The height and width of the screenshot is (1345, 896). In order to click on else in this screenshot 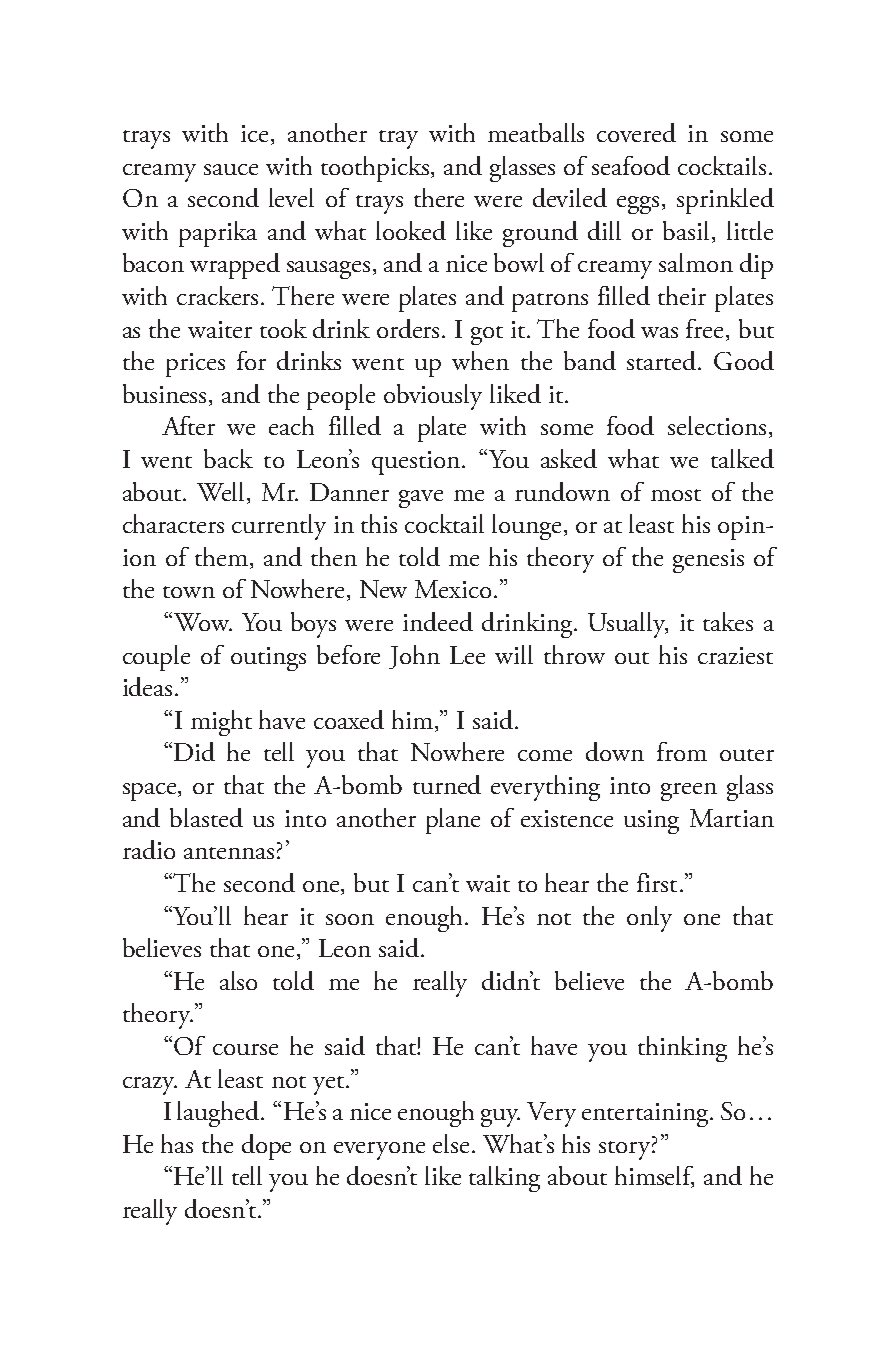, I will do `click(451, 1143)`.
